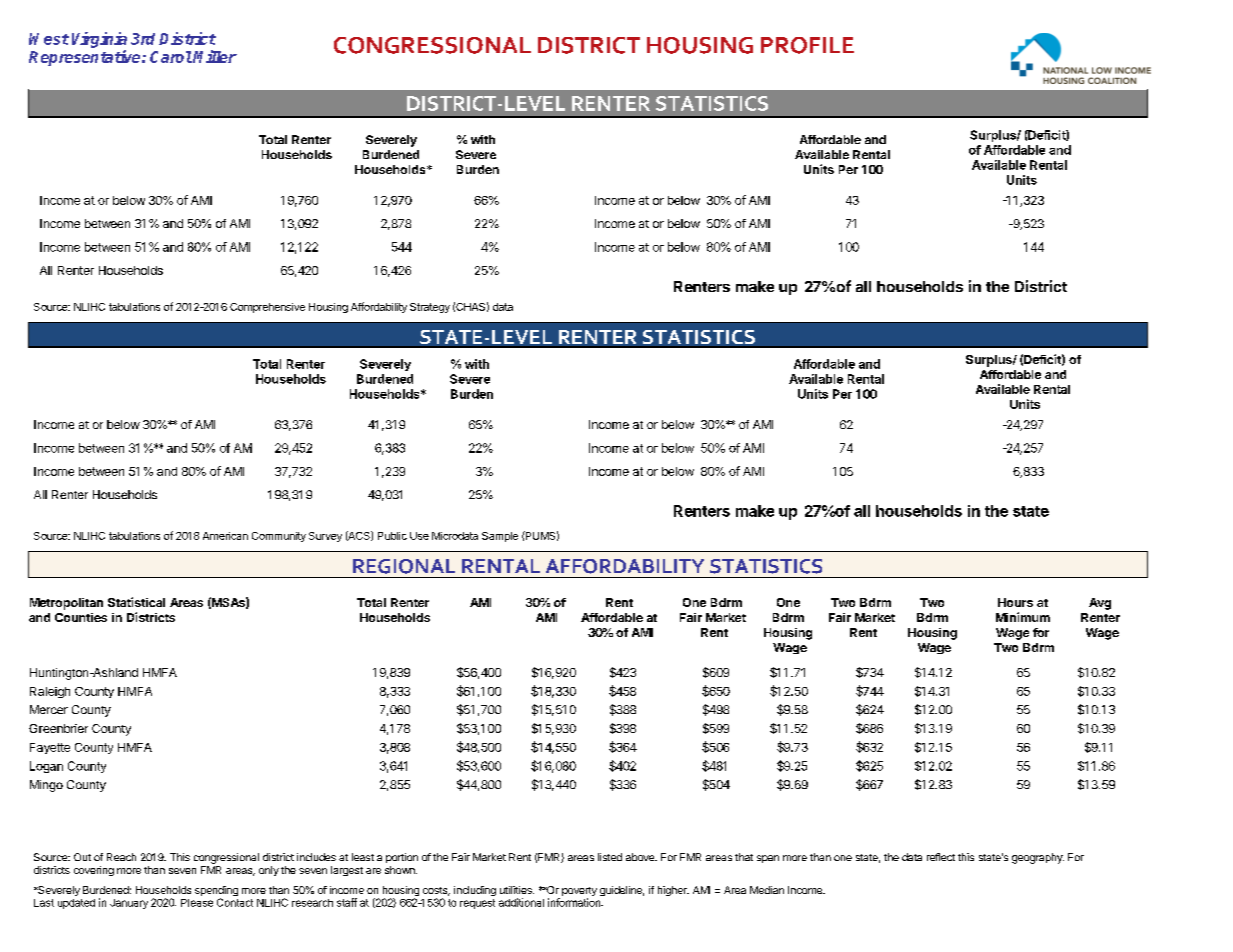 Image resolution: width=1233 pixels, height=952 pixels. I want to click on Carol, so click(171, 57).
